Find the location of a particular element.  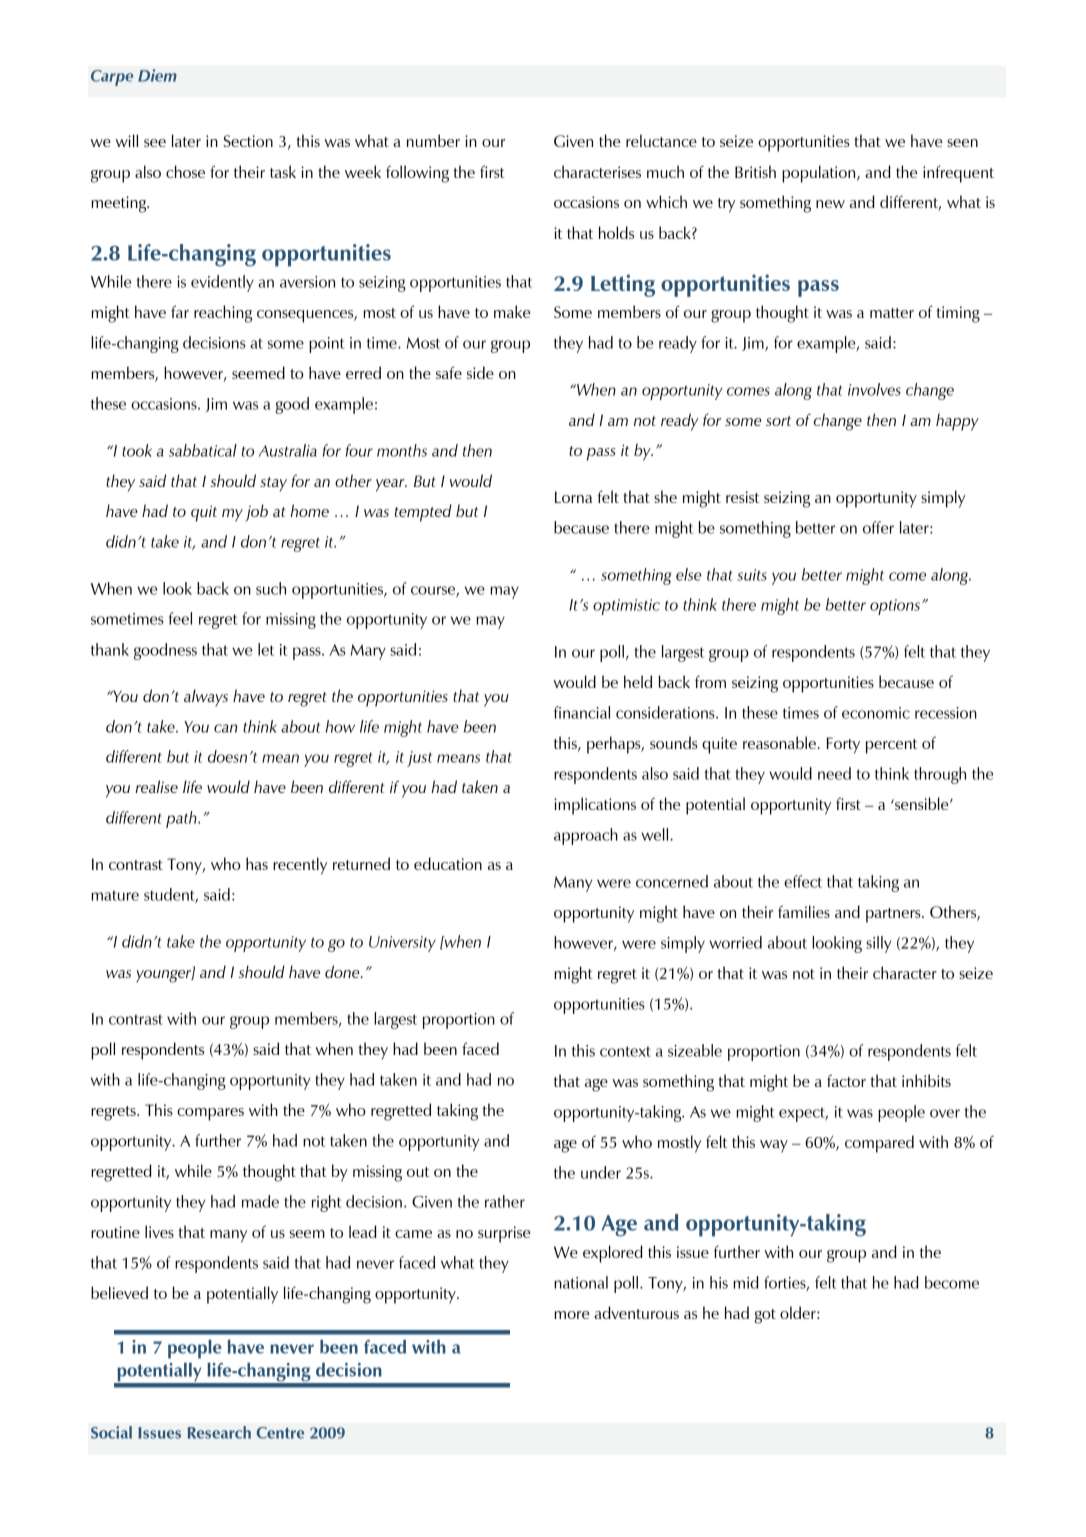

financial is located at coordinates (582, 712).
